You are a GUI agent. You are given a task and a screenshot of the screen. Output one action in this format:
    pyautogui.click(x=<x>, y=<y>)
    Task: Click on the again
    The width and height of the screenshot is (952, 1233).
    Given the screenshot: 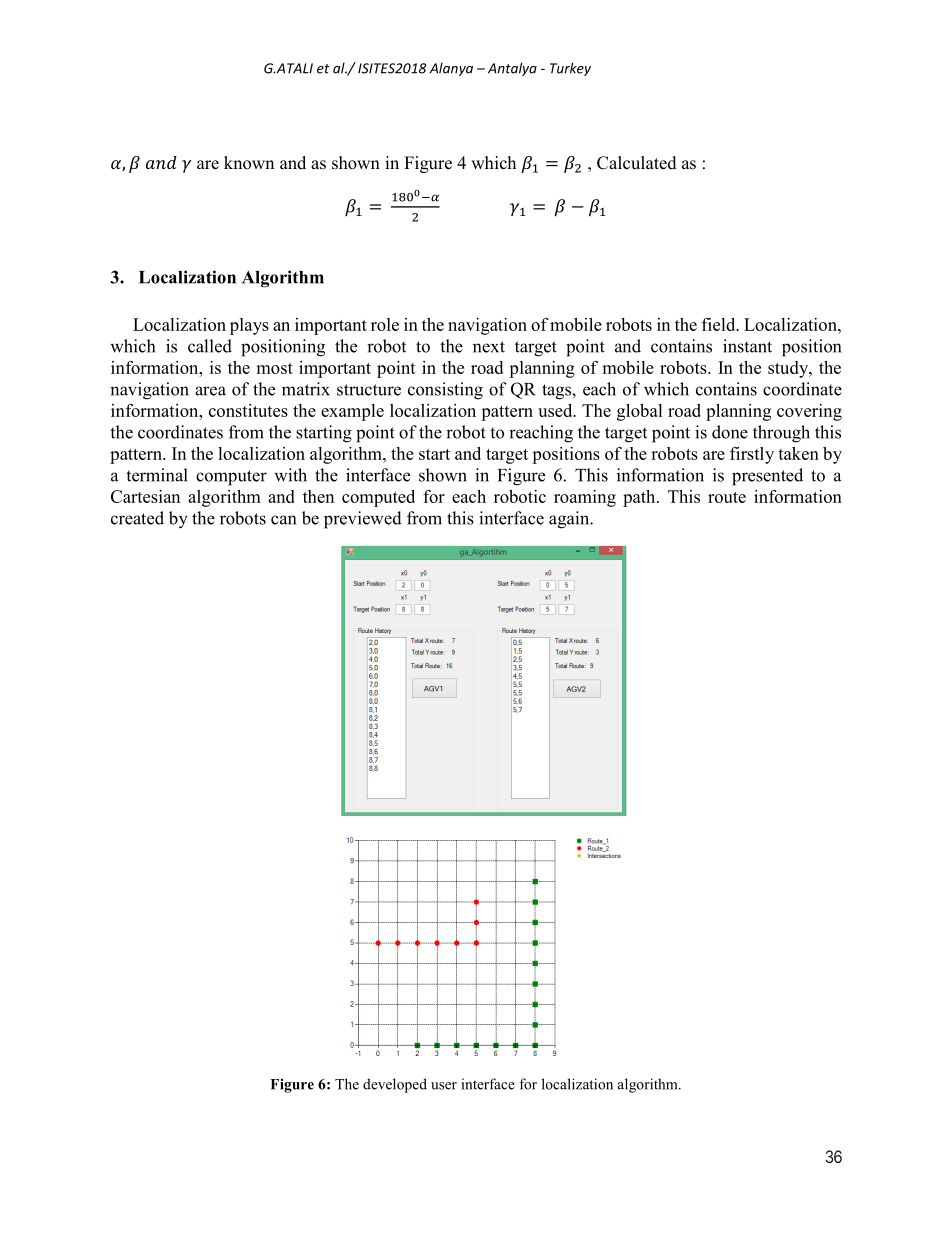 What is the action you would take?
    pyautogui.click(x=570, y=520)
